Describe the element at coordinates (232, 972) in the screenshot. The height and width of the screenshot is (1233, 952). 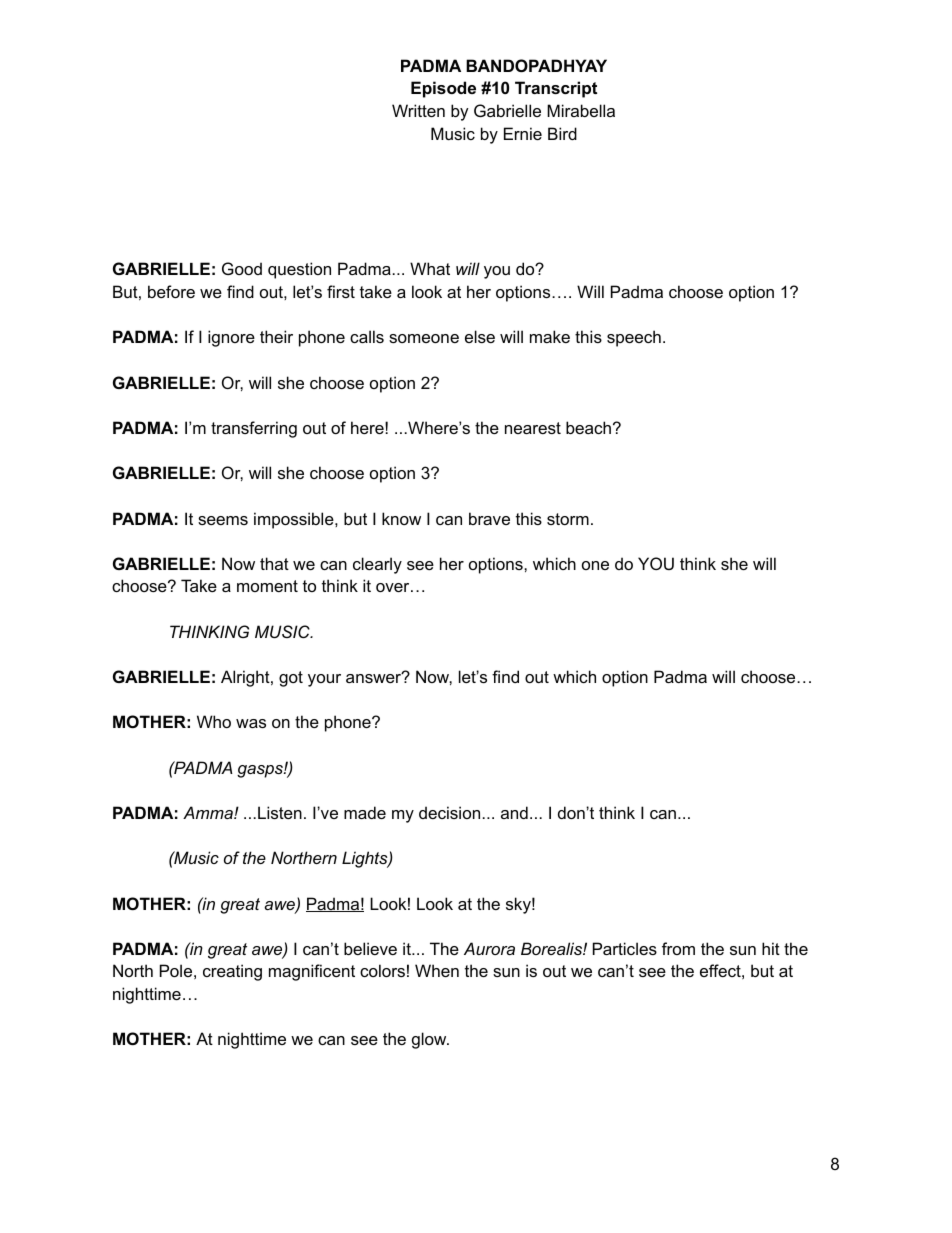
I see `creating` at that location.
